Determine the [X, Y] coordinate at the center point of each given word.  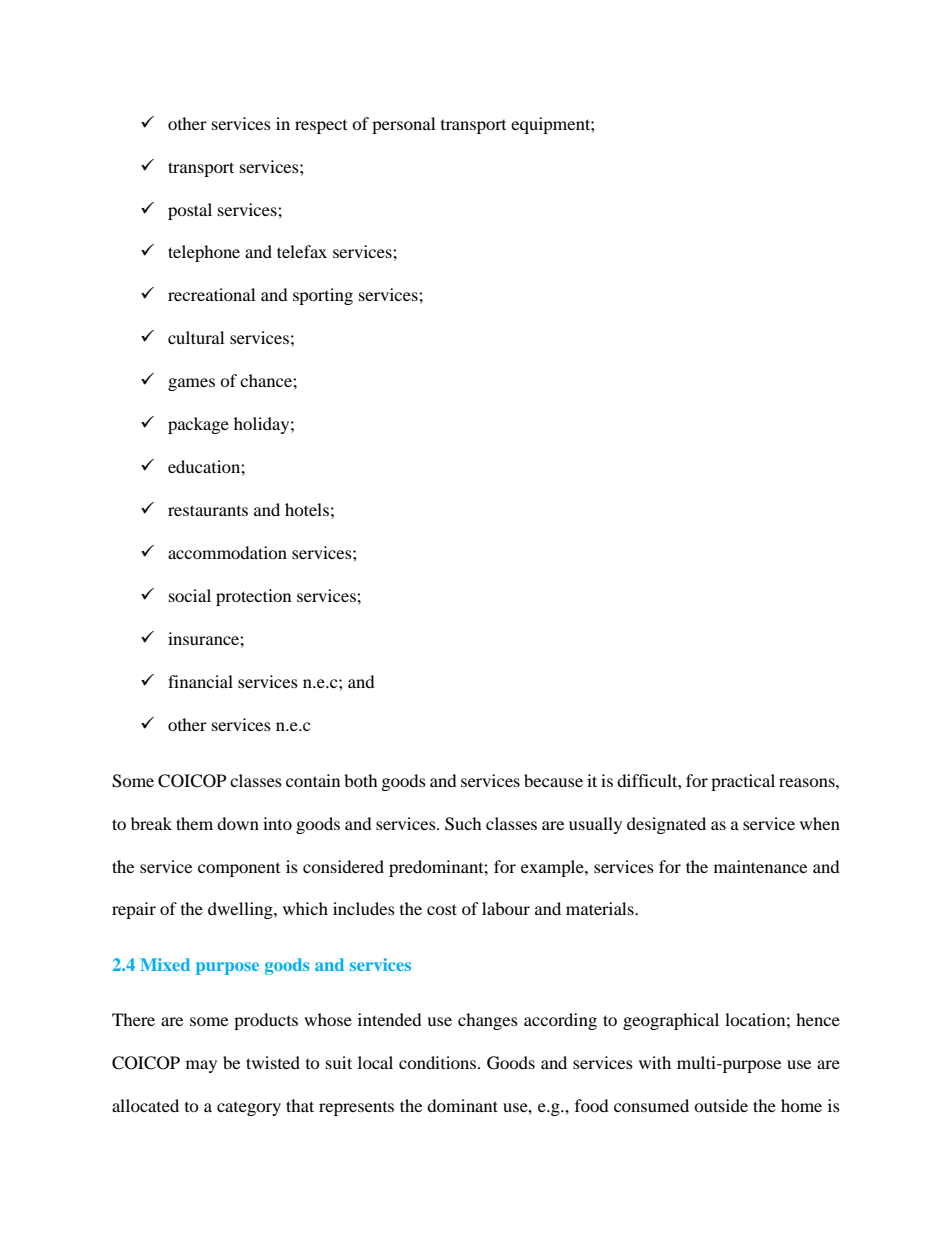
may [201, 1066]
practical [743, 782]
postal [190, 211]
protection [253, 597]
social [190, 595]
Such [463, 824]
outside [721, 1105]
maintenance [760, 866]
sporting [323, 296]
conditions [437, 1062]
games [191, 384]
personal [403, 125]
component [239, 870]
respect [321, 127]
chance [267, 380]
